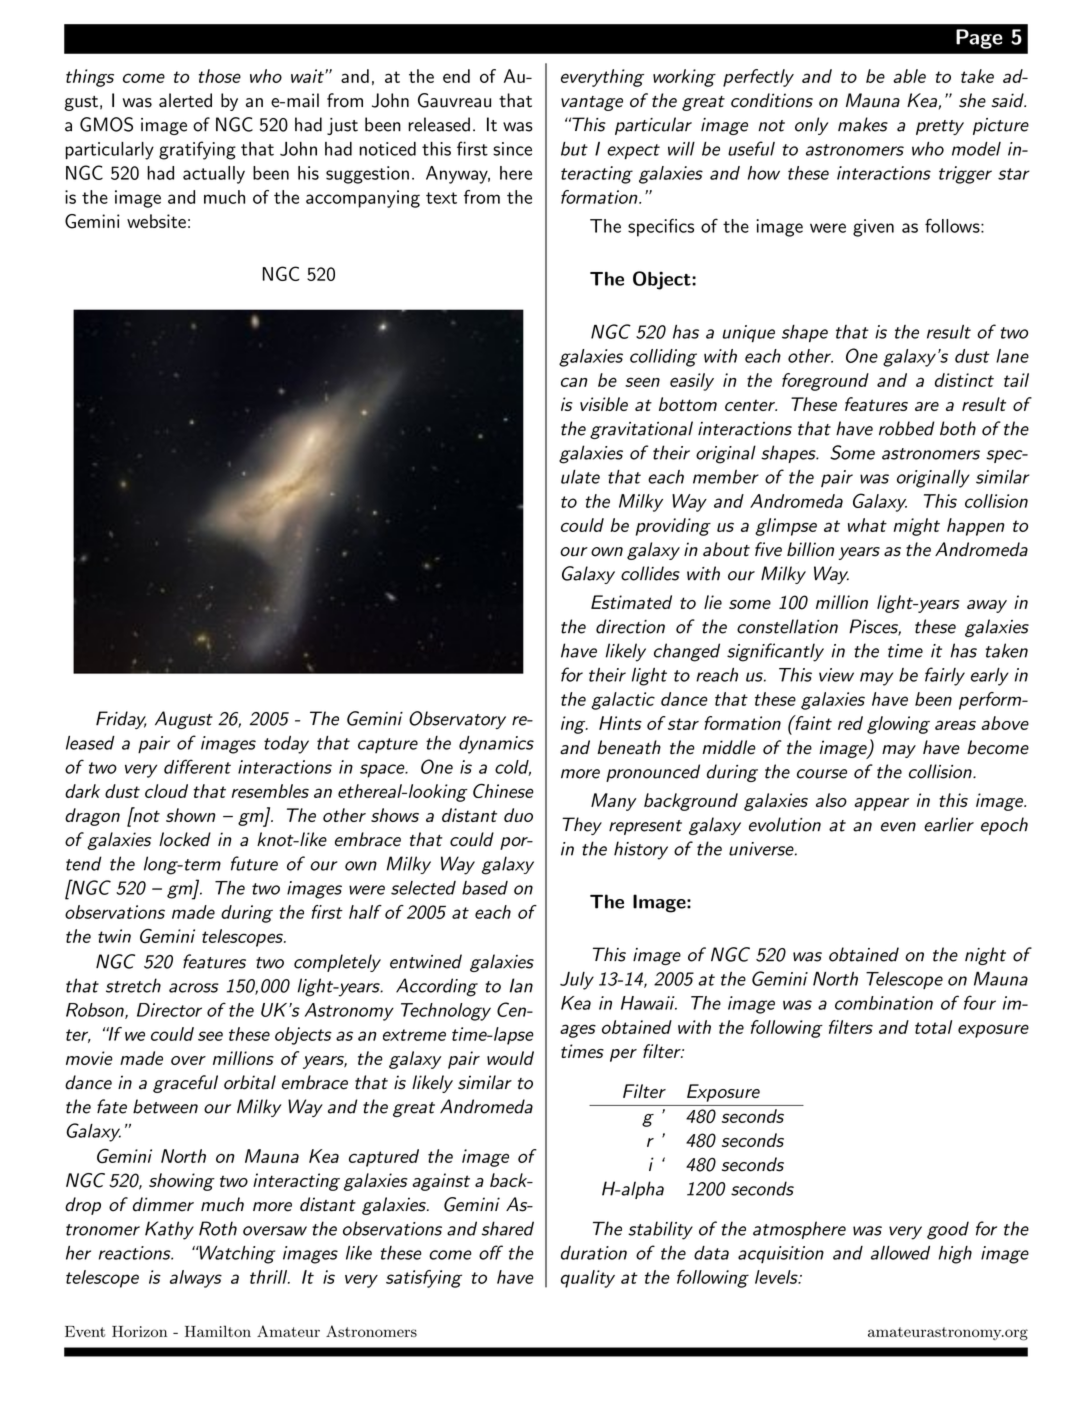  I want to click on Friday, so click(121, 720).
